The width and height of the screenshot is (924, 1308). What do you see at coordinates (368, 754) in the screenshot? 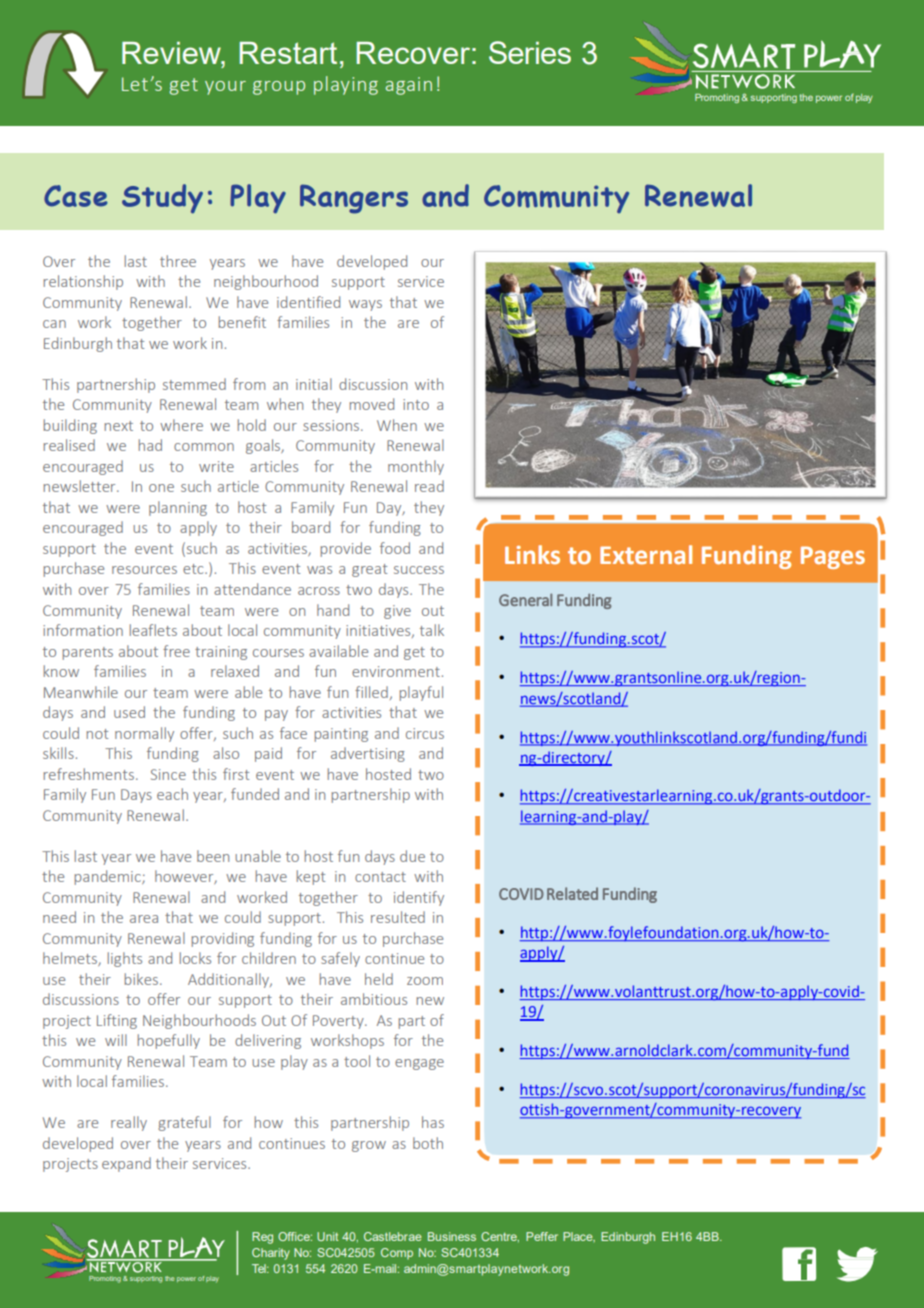
I see `advertising` at bounding box center [368, 754].
